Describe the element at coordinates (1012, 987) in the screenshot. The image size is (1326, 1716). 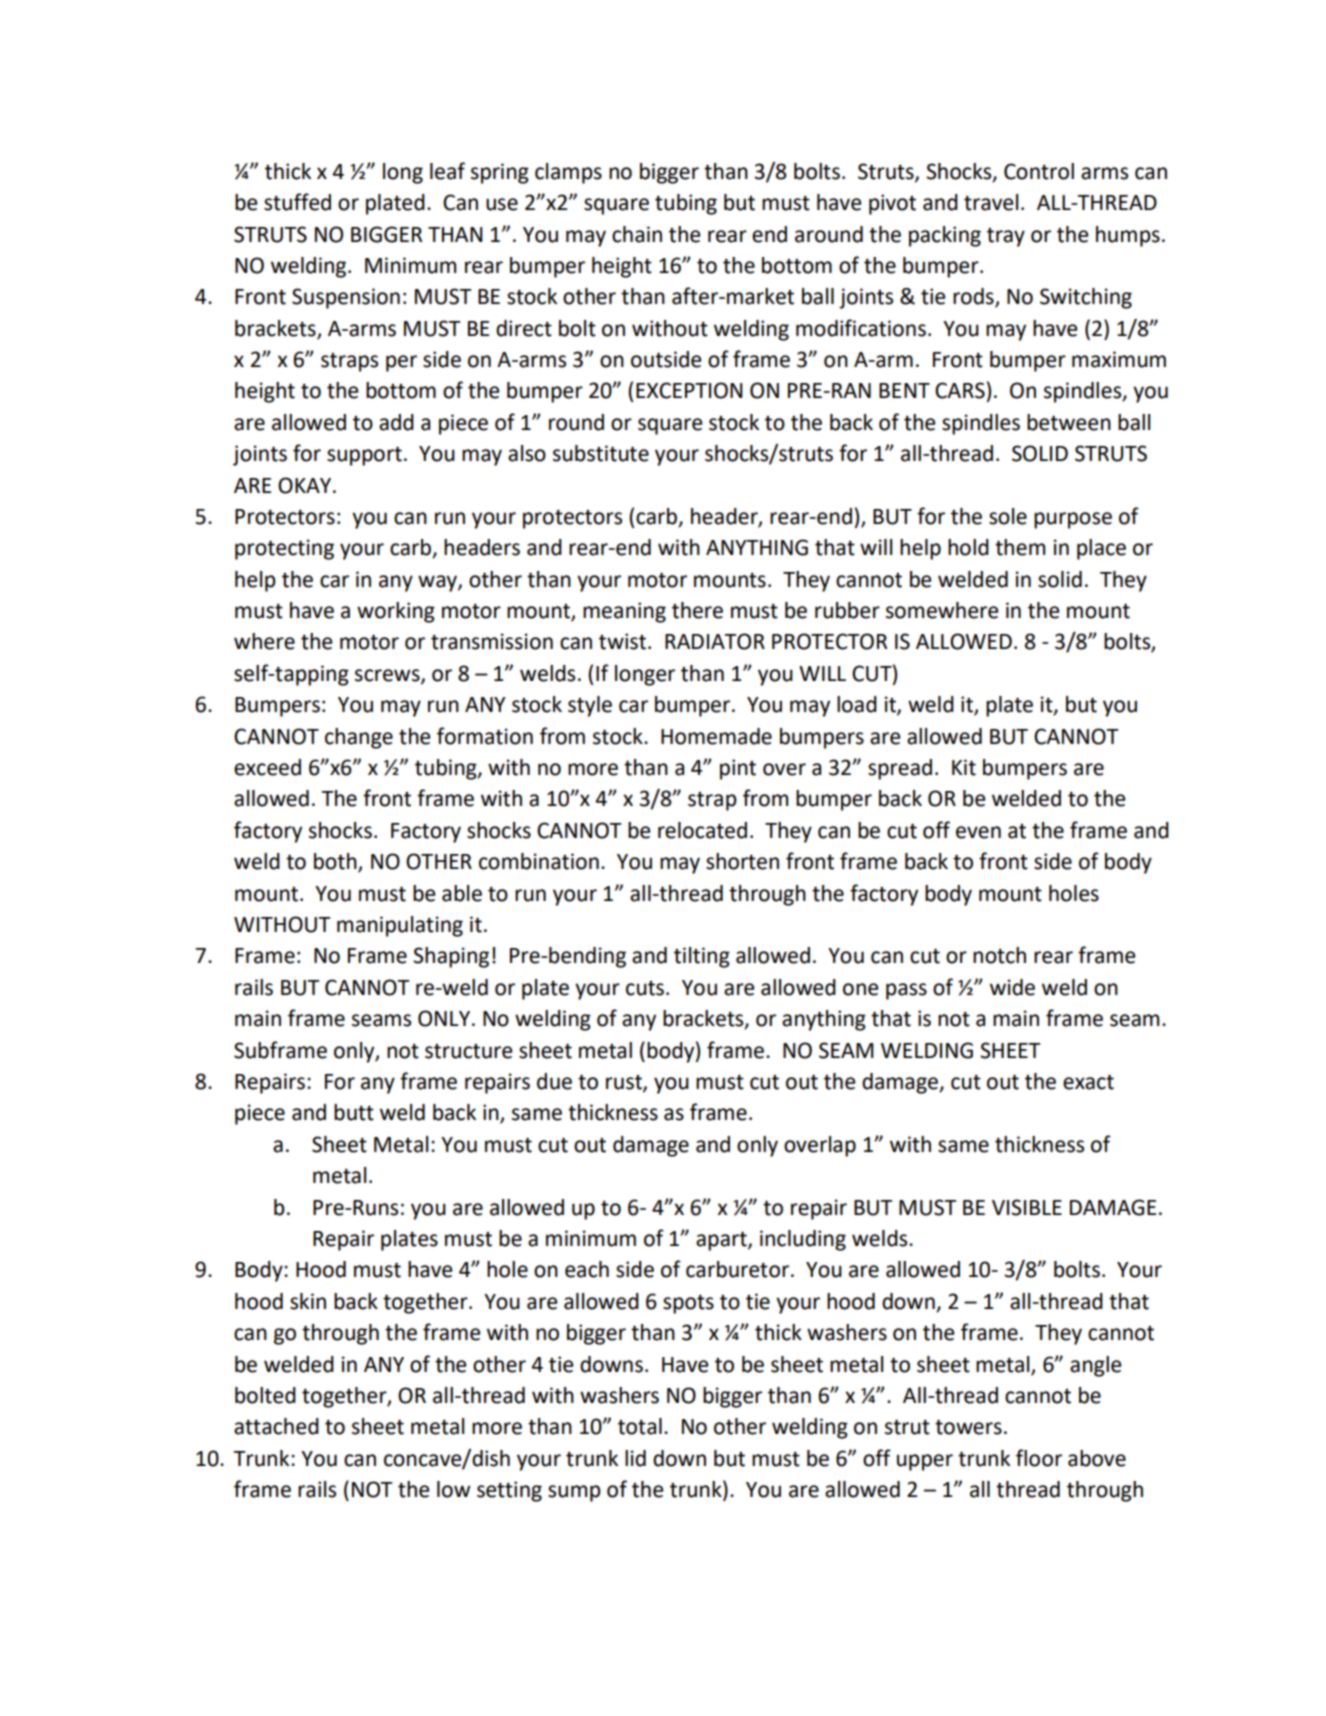
I see `wide` at that location.
